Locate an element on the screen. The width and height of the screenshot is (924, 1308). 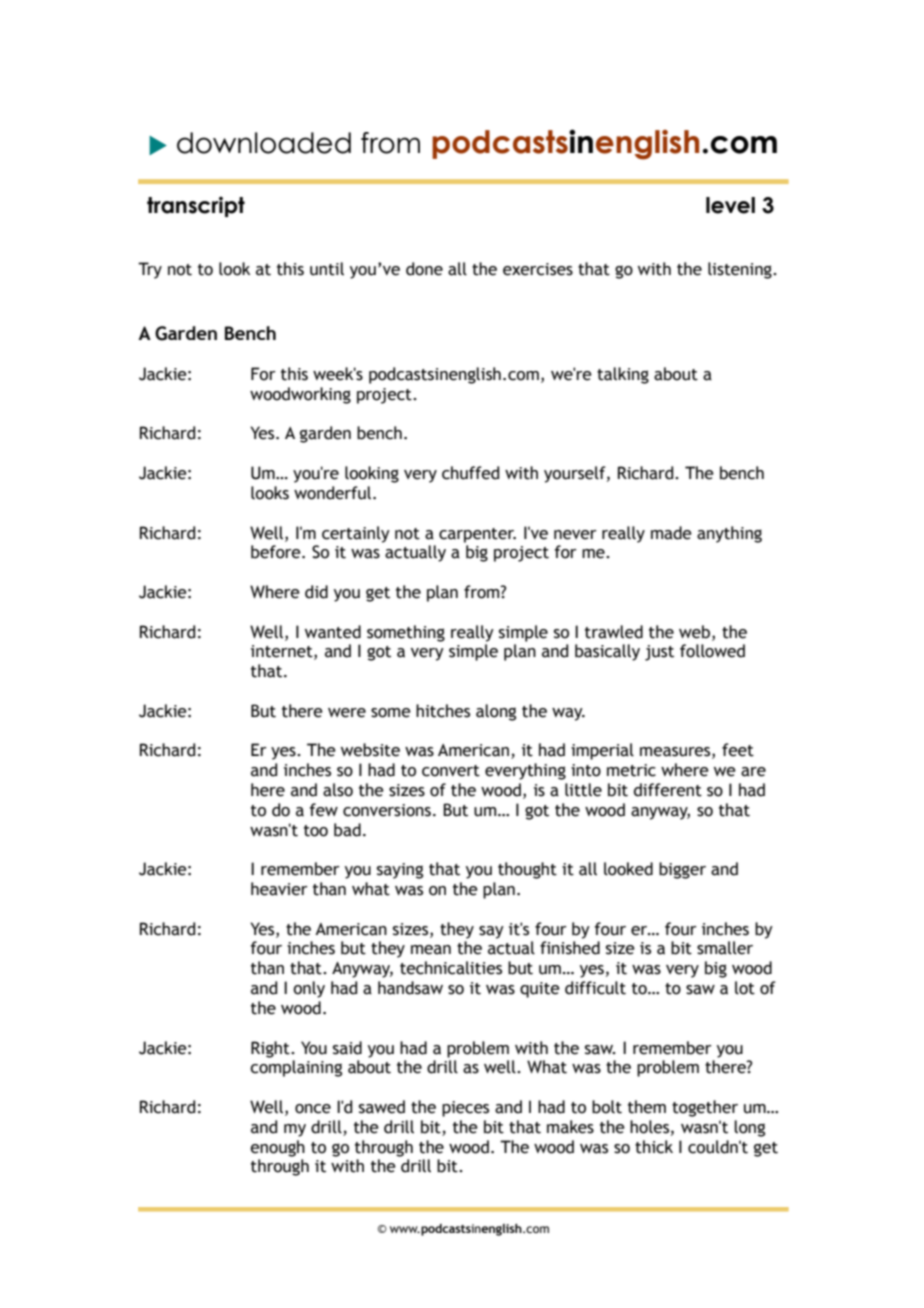
hitches is located at coordinates (443, 711).
